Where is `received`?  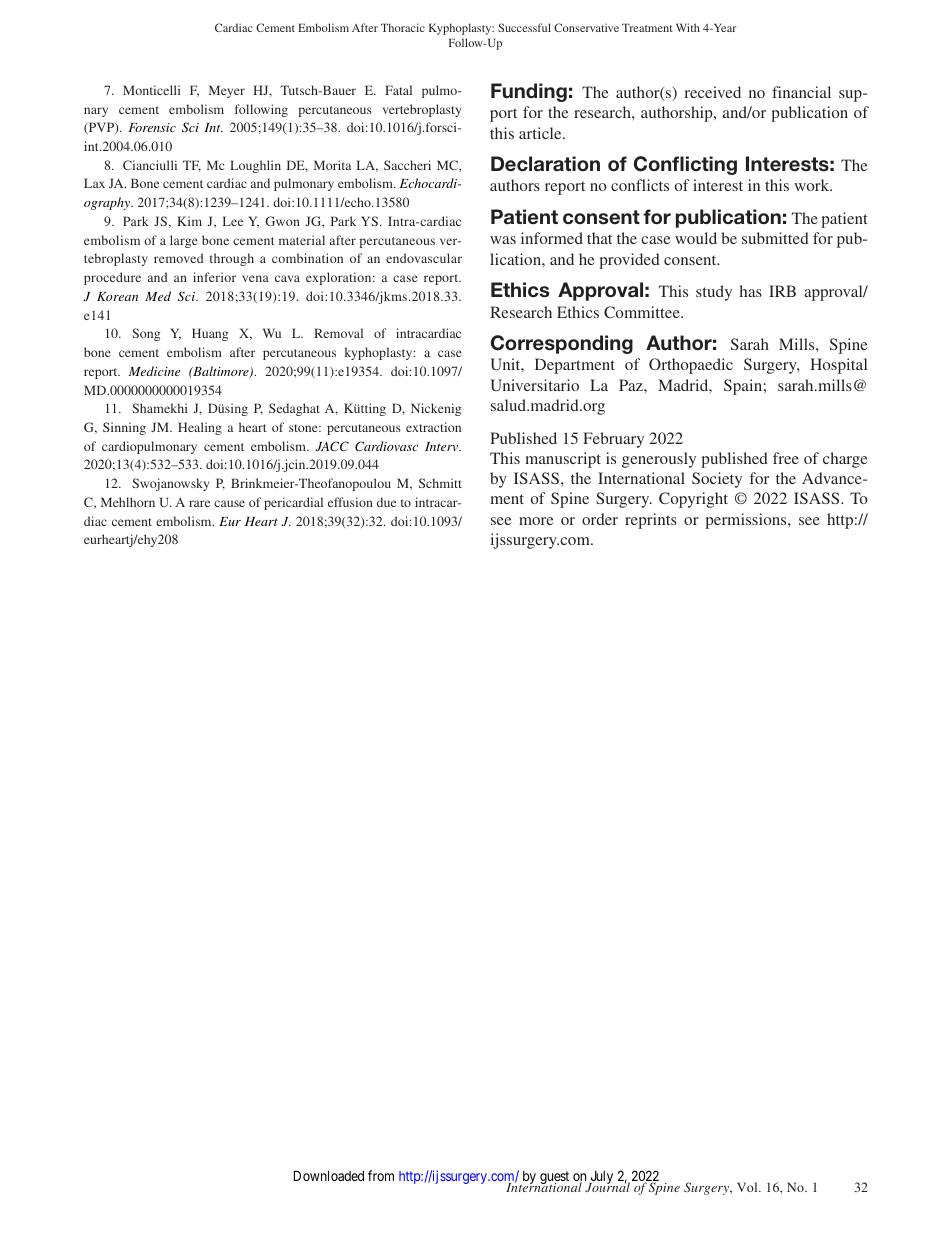
received is located at coordinates (712, 92).
